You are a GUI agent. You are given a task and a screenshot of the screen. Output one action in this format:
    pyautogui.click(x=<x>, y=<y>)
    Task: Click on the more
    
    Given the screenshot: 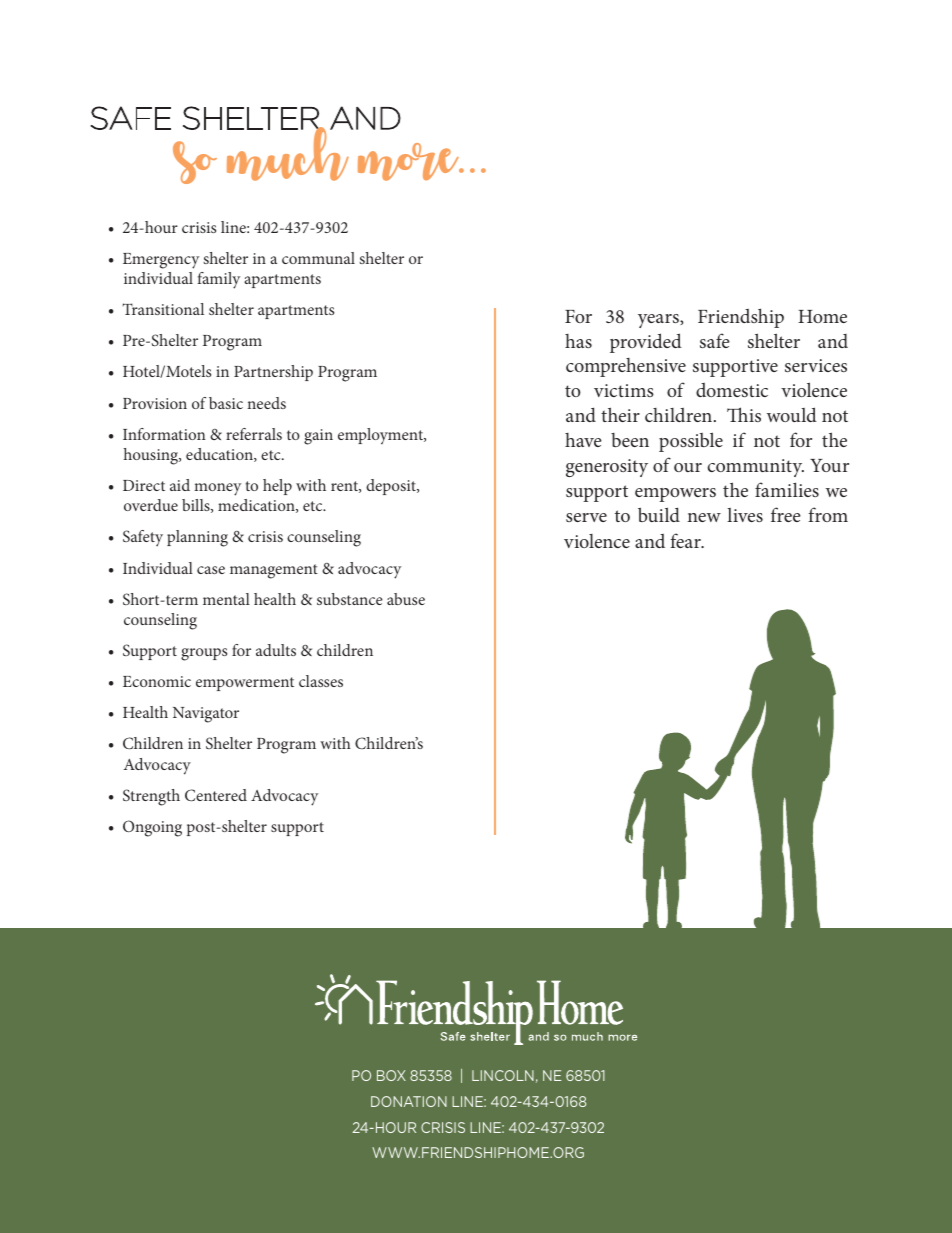 What is the action you would take?
    pyautogui.click(x=410, y=162)
